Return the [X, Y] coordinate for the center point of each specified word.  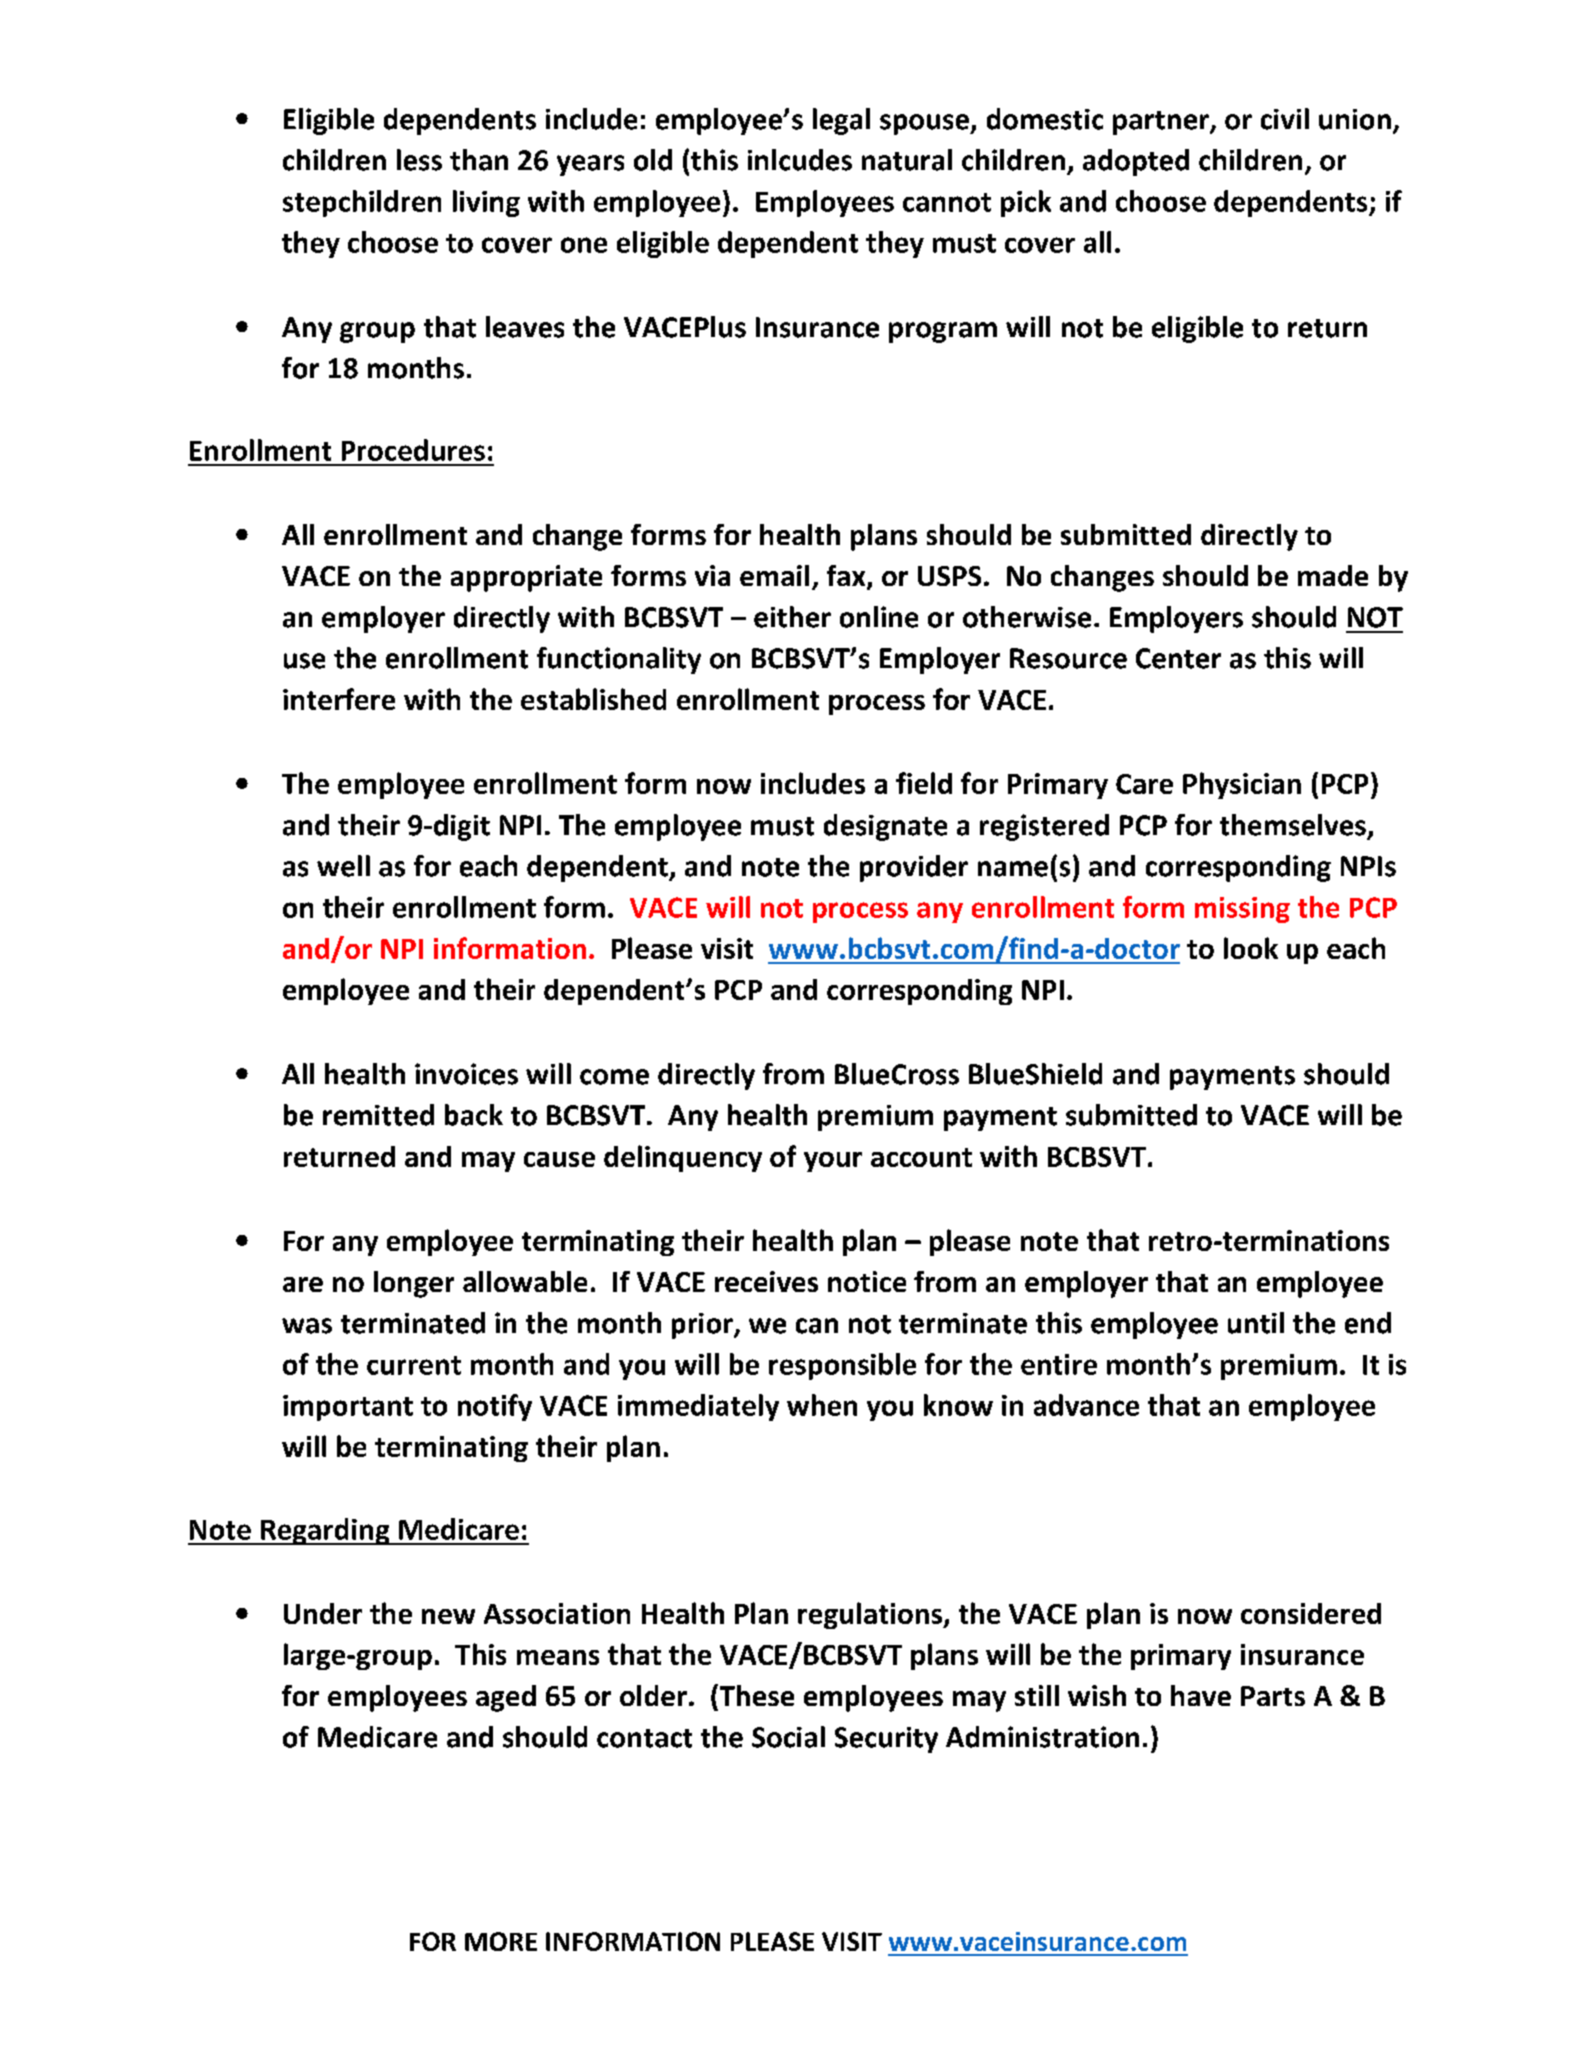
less [419, 160]
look [1251, 948]
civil [1285, 119]
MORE [501, 1941]
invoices [466, 1074]
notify [495, 1407]
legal [841, 121]
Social [788, 1737]
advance [1086, 1405]
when [822, 1405]
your [833, 1162]
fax [847, 577]
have [1201, 1695]
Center [1178, 658]
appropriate [526, 578]
